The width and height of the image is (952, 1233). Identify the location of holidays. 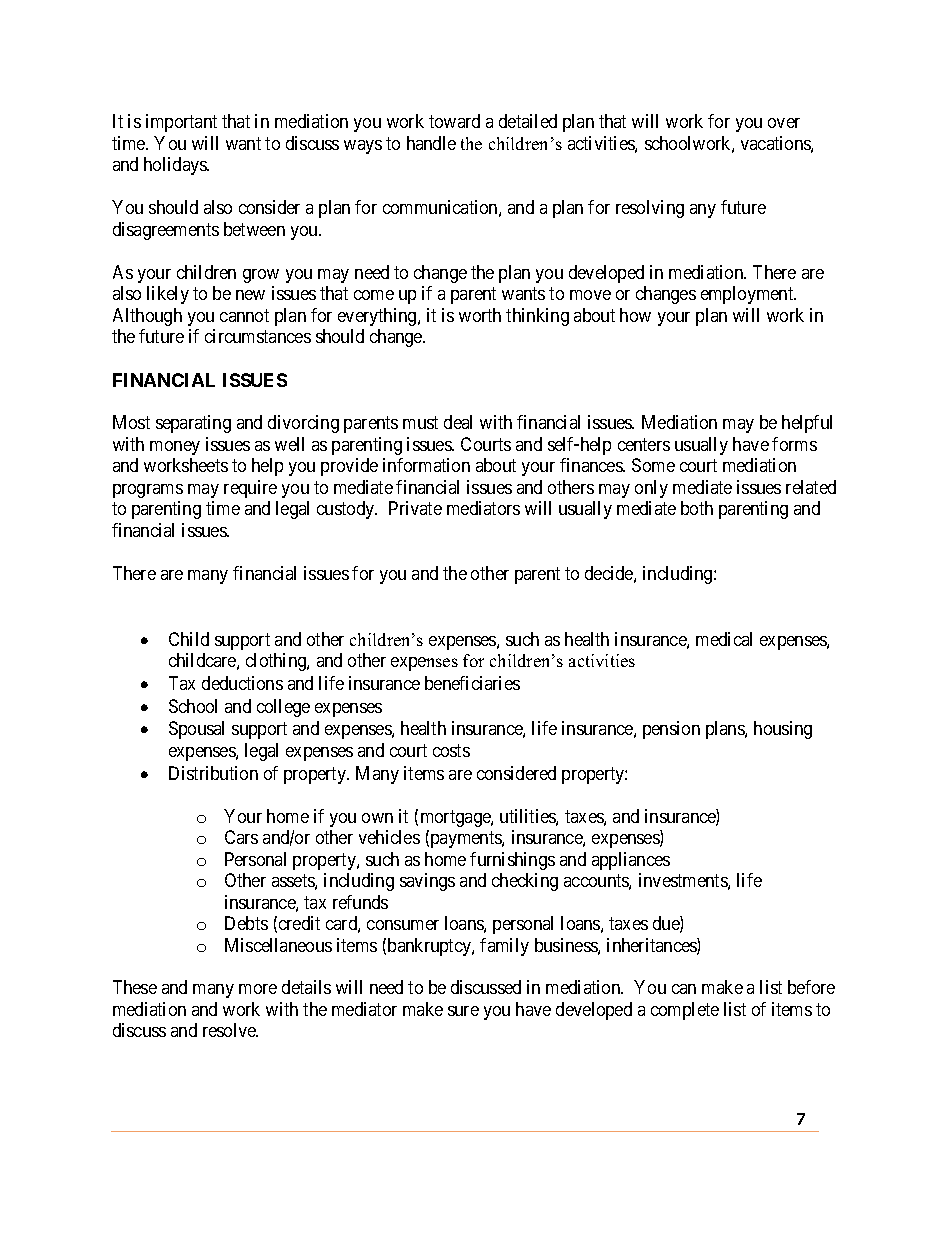
(176, 166).
